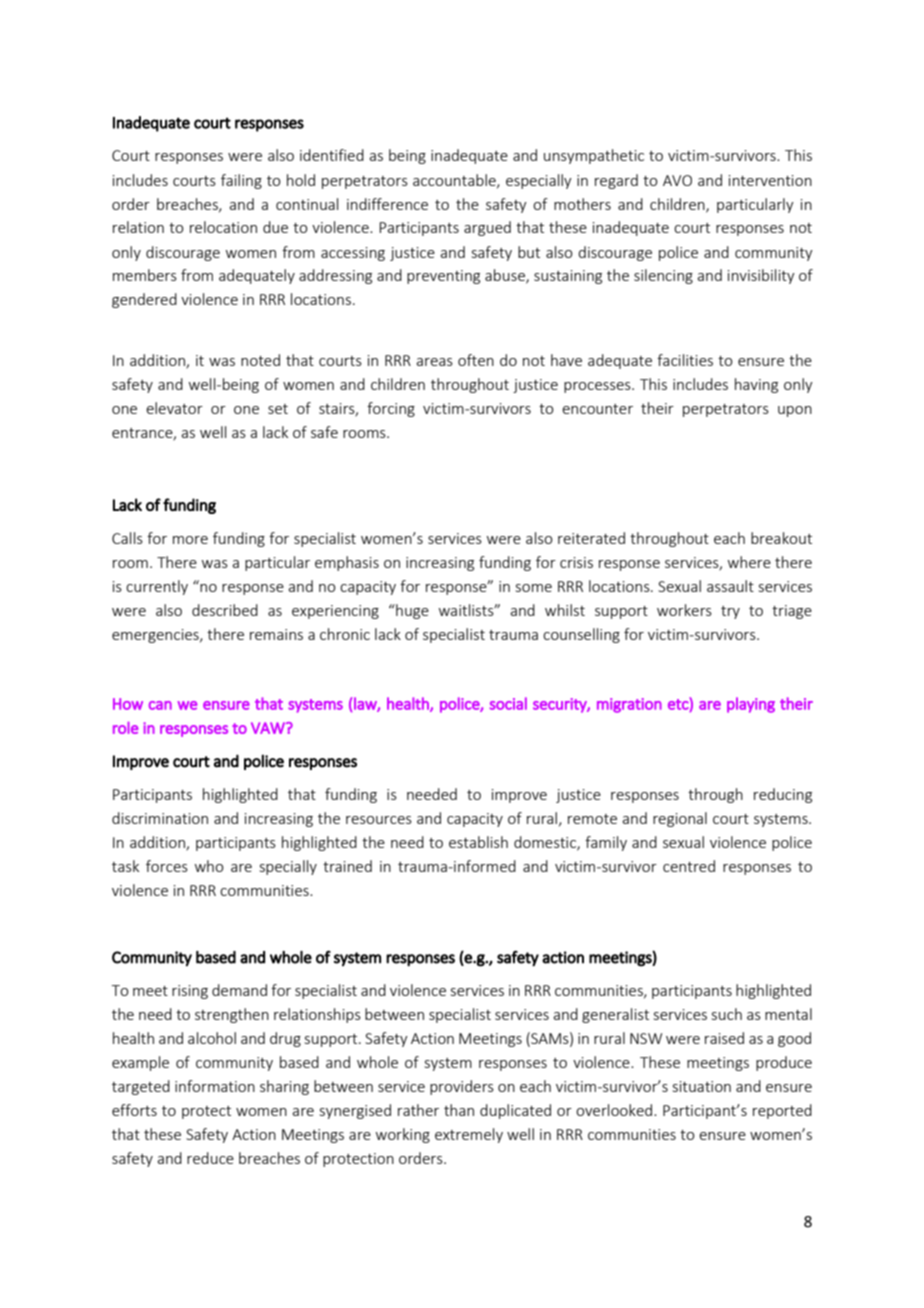  I want to click on situation, so click(702, 1086).
